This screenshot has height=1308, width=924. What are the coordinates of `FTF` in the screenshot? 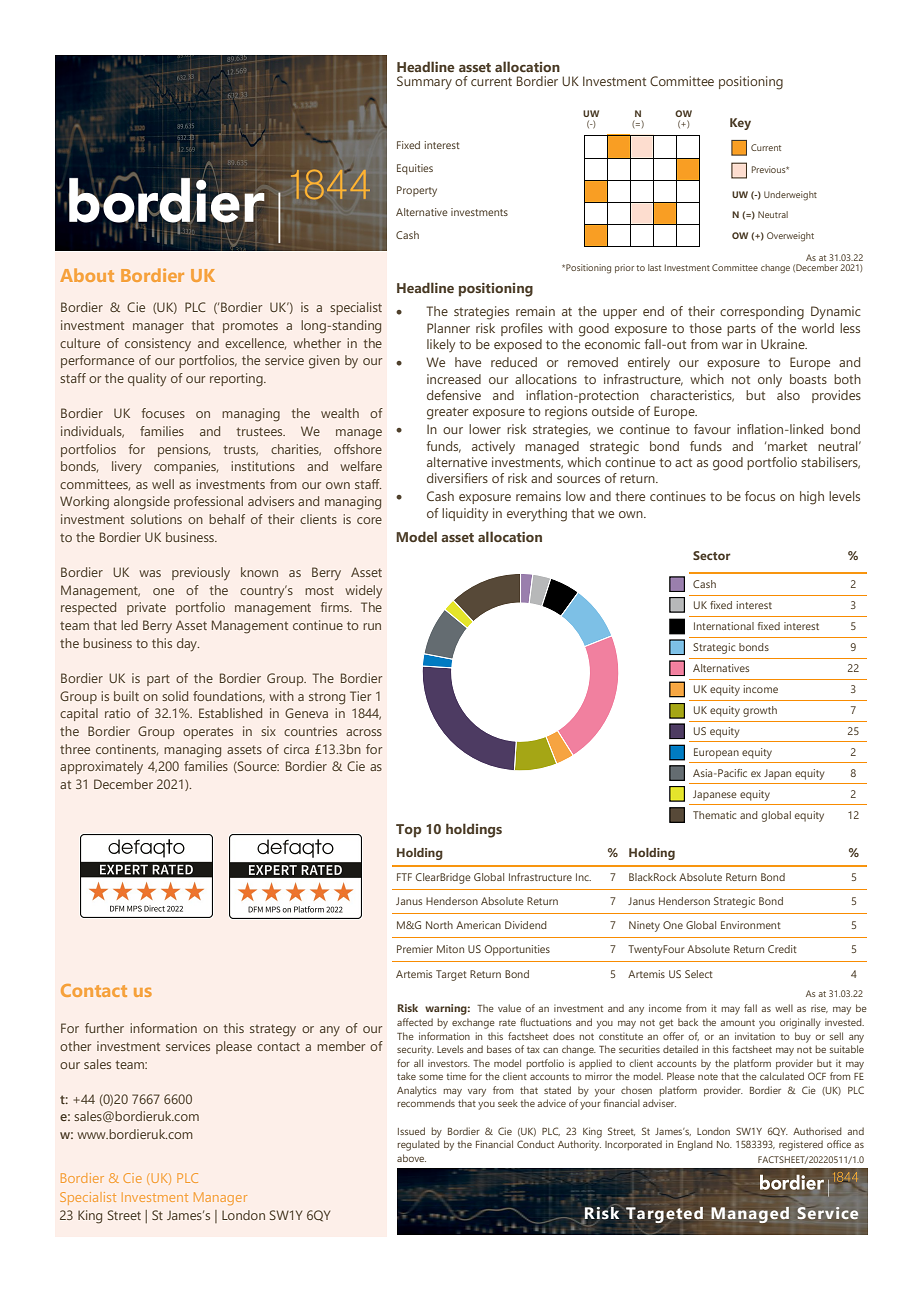 It's located at (404, 877).
